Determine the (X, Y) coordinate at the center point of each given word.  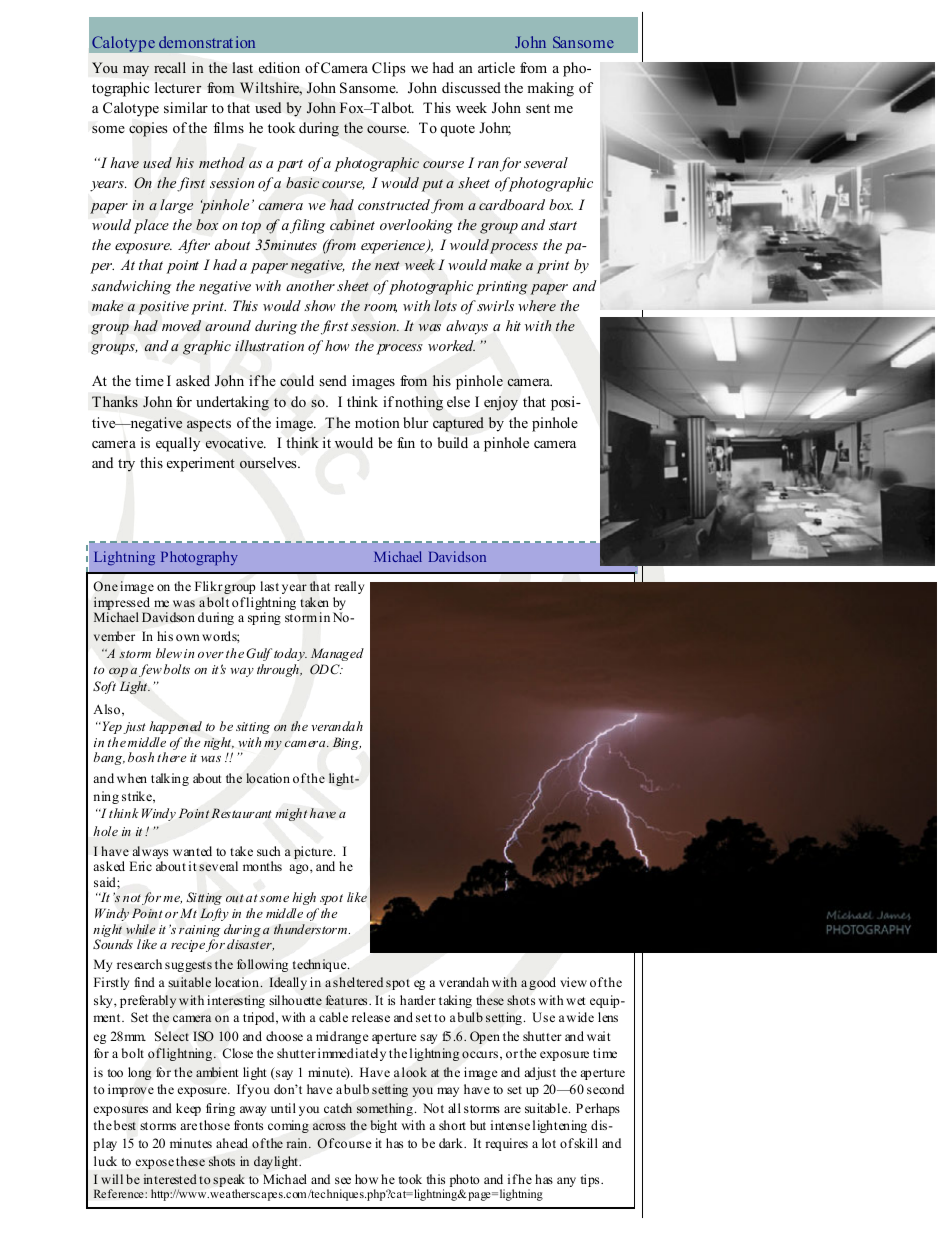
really (349, 587)
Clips (388, 69)
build (453, 442)
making (550, 89)
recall (170, 67)
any (566, 1182)
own (188, 637)
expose (155, 1164)
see (343, 1180)
